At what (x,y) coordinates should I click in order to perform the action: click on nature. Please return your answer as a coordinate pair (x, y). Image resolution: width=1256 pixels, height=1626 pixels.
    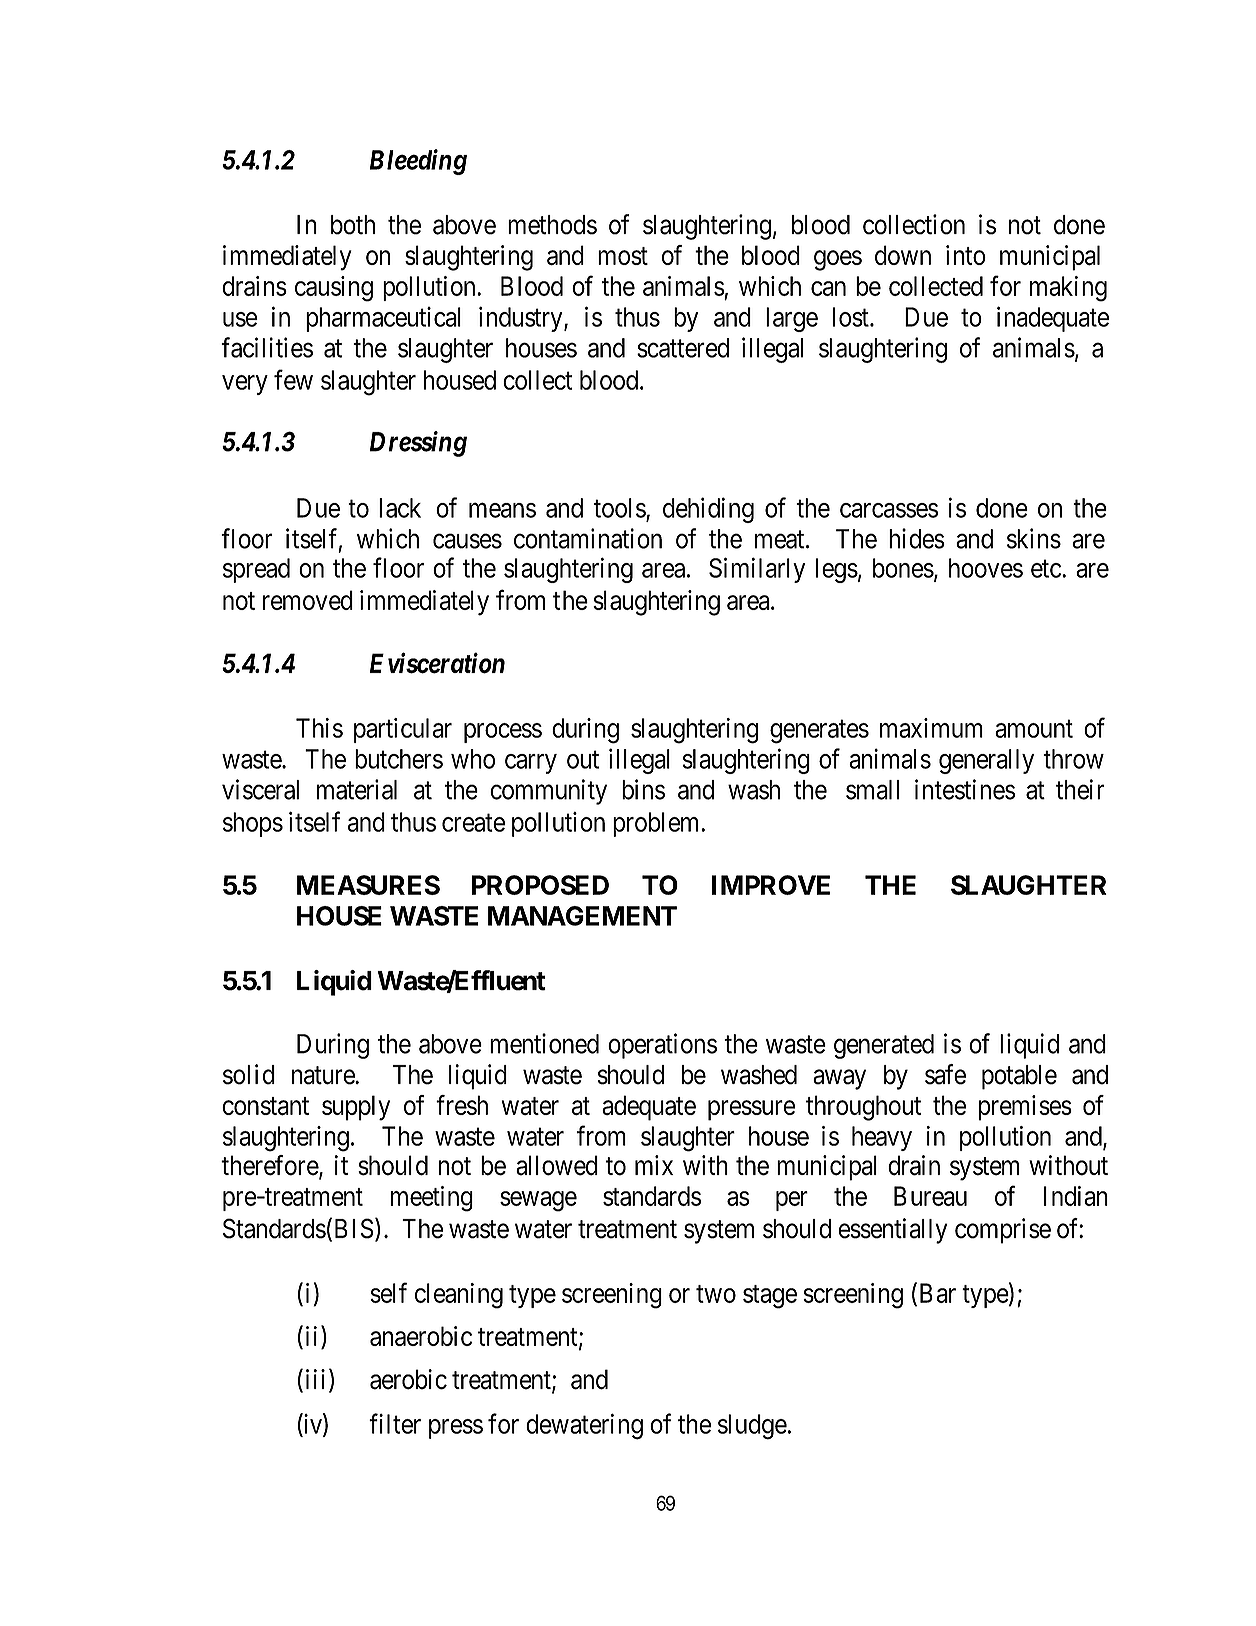
    Looking at the image, I should click on (324, 1075).
